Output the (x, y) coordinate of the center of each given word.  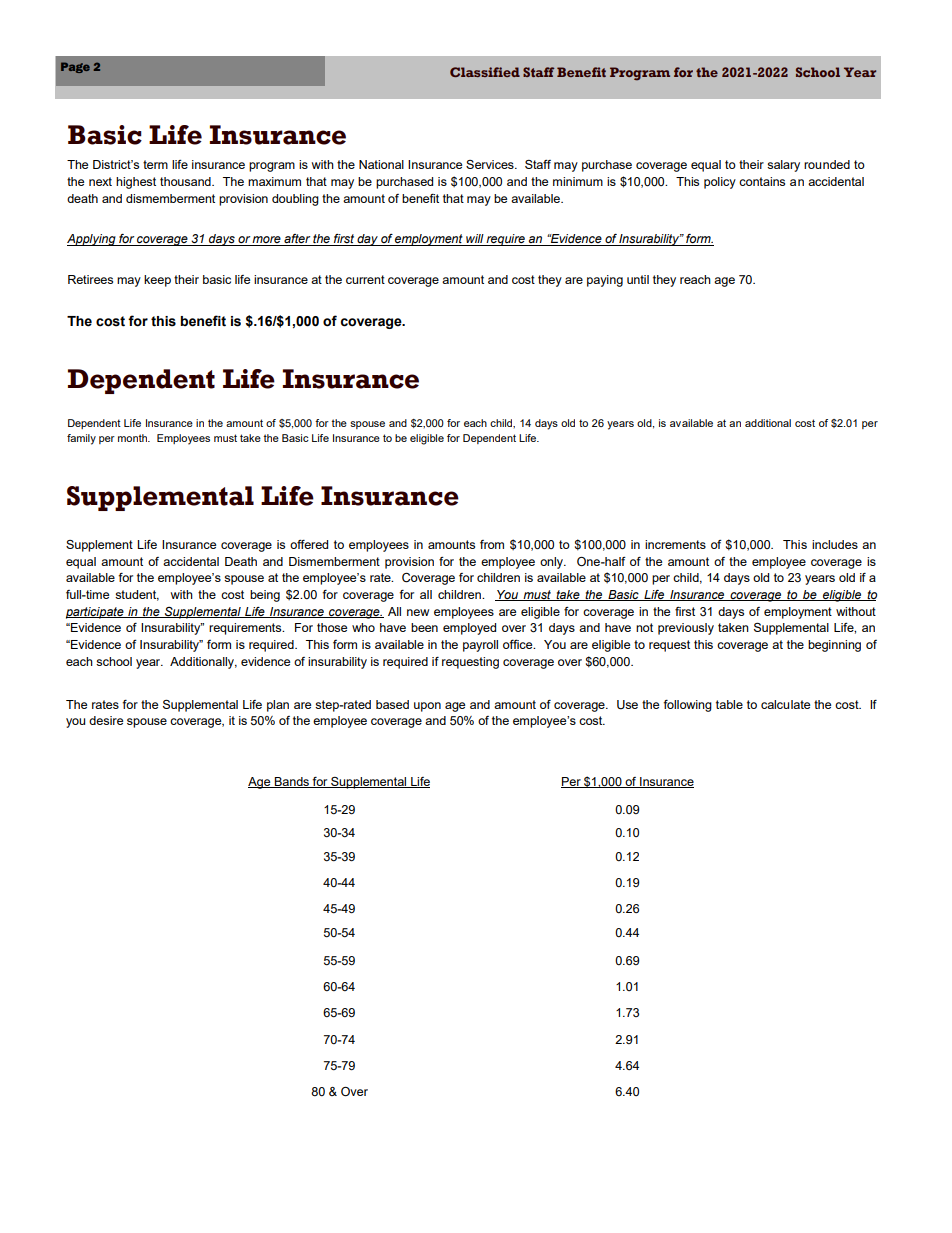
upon (427, 707)
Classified (485, 72)
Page (75, 67)
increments (675, 544)
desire (106, 720)
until (638, 279)
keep (157, 281)
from (492, 544)
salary (783, 166)
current (365, 279)
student (137, 595)
